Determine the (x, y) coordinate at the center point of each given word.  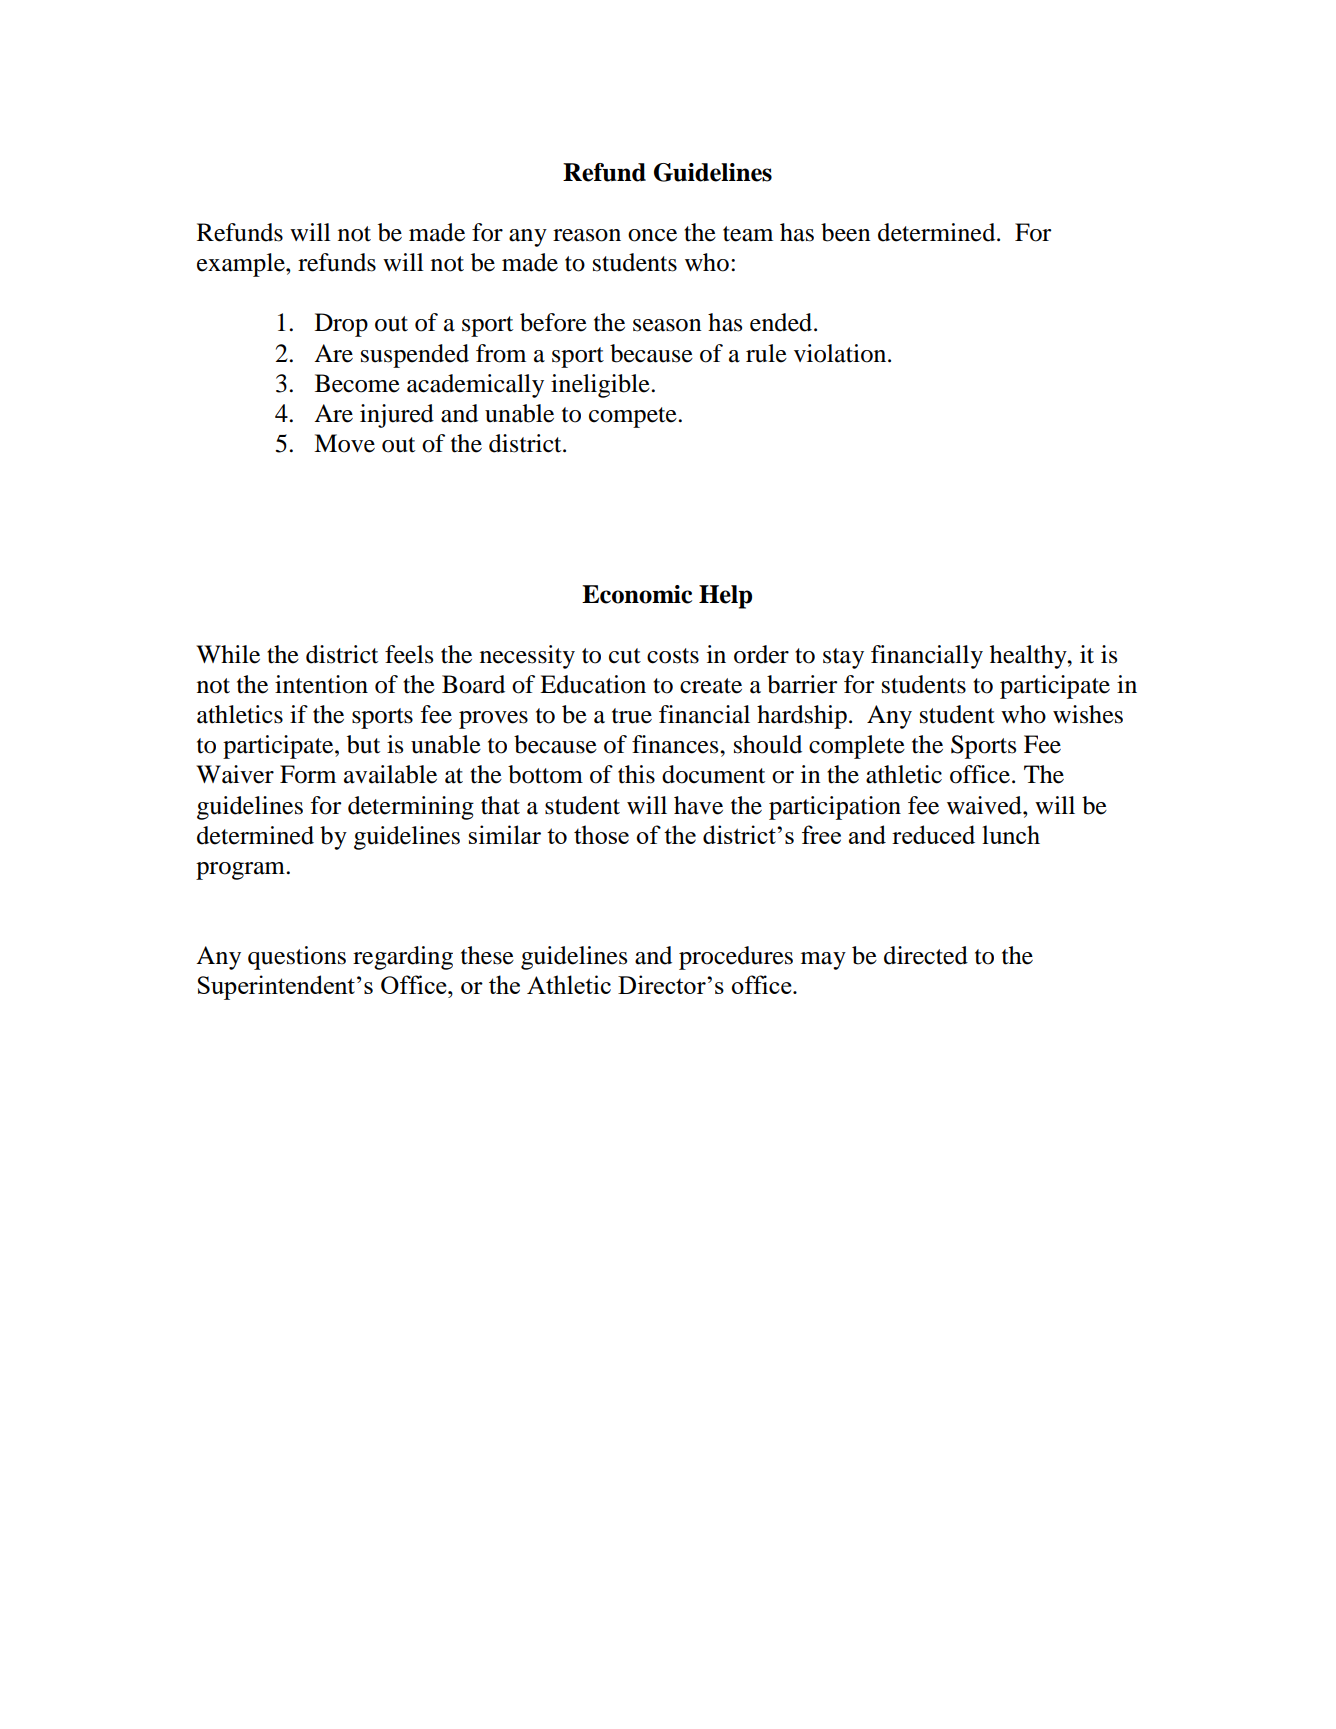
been (845, 232)
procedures (736, 958)
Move (344, 443)
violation (841, 353)
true (632, 716)
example (242, 265)
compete (634, 417)
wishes (1088, 714)
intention (321, 684)
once (652, 235)
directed (926, 955)
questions (297, 958)
